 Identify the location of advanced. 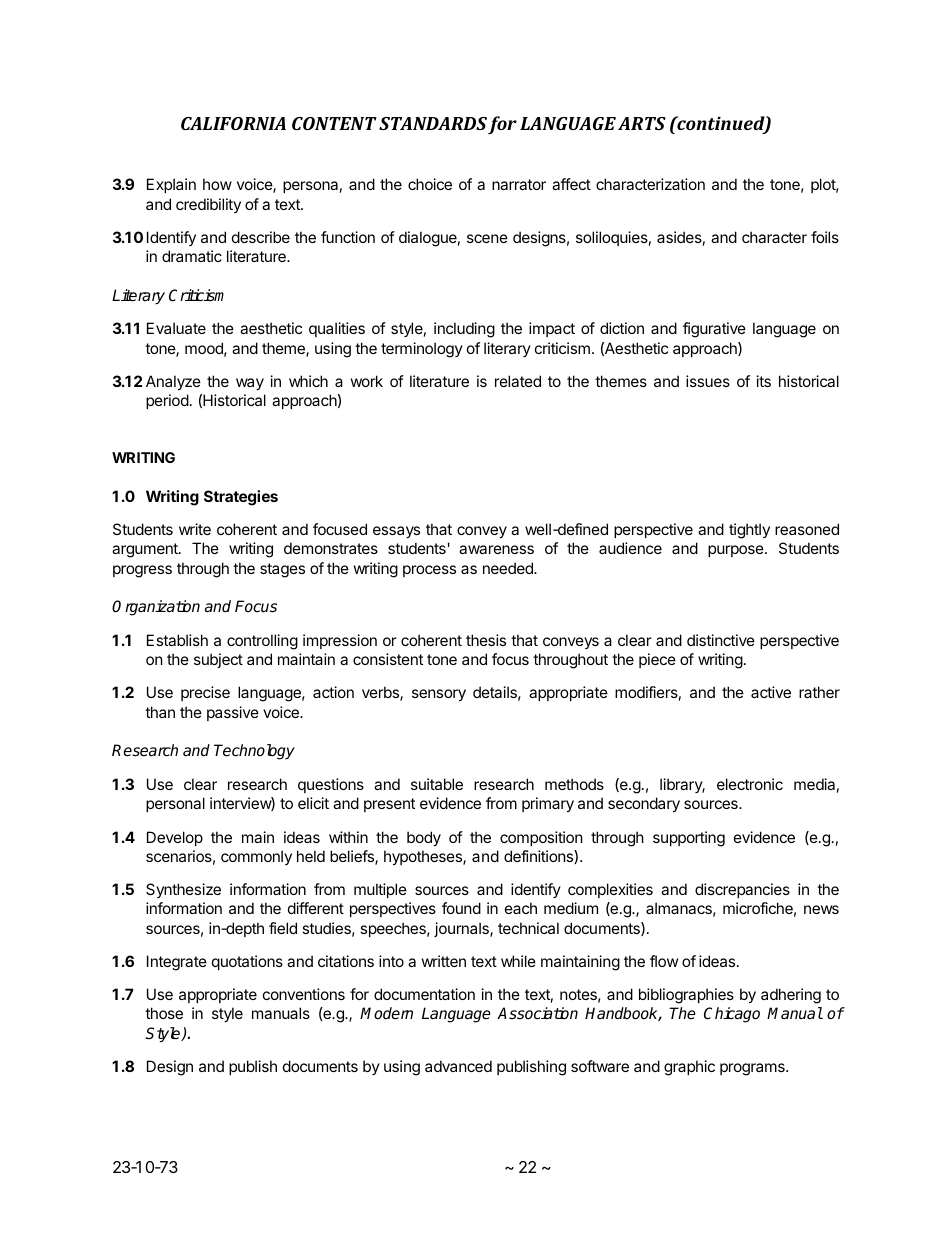
(458, 1066).
